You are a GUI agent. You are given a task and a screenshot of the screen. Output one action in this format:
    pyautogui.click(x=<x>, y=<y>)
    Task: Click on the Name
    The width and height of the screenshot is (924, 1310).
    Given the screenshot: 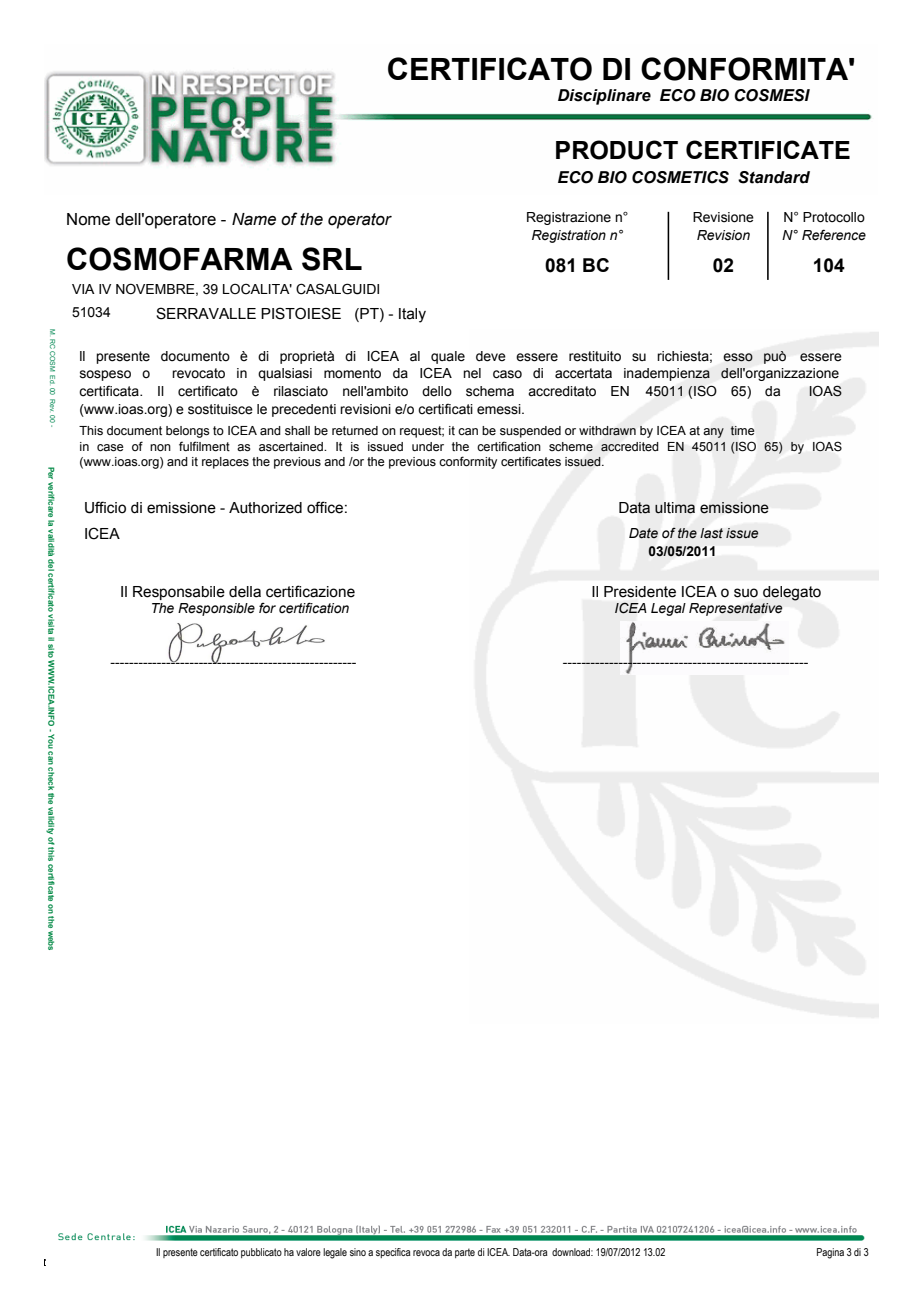 What is the action you would take?
    pyautogui.click(x=254, y=219)
